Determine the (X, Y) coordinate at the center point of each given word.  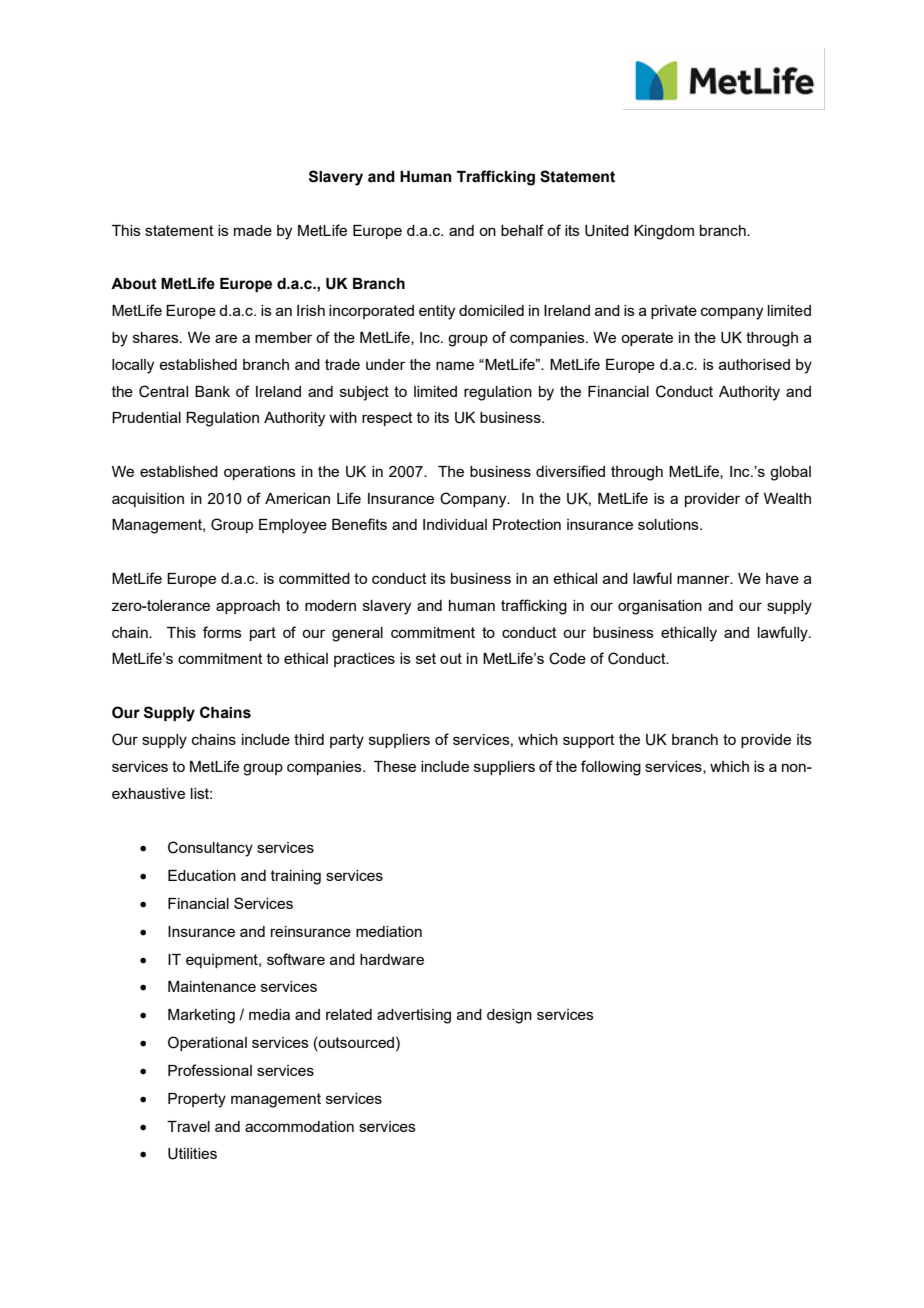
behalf (522, 230)
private (674, 312)
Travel (188, 1126)
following (611, 768)
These (395, 766)
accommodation (299, 1126)
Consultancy (210, 849)
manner (704, 579)
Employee (293, 526)
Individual (455, 524)
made (253, 230)
